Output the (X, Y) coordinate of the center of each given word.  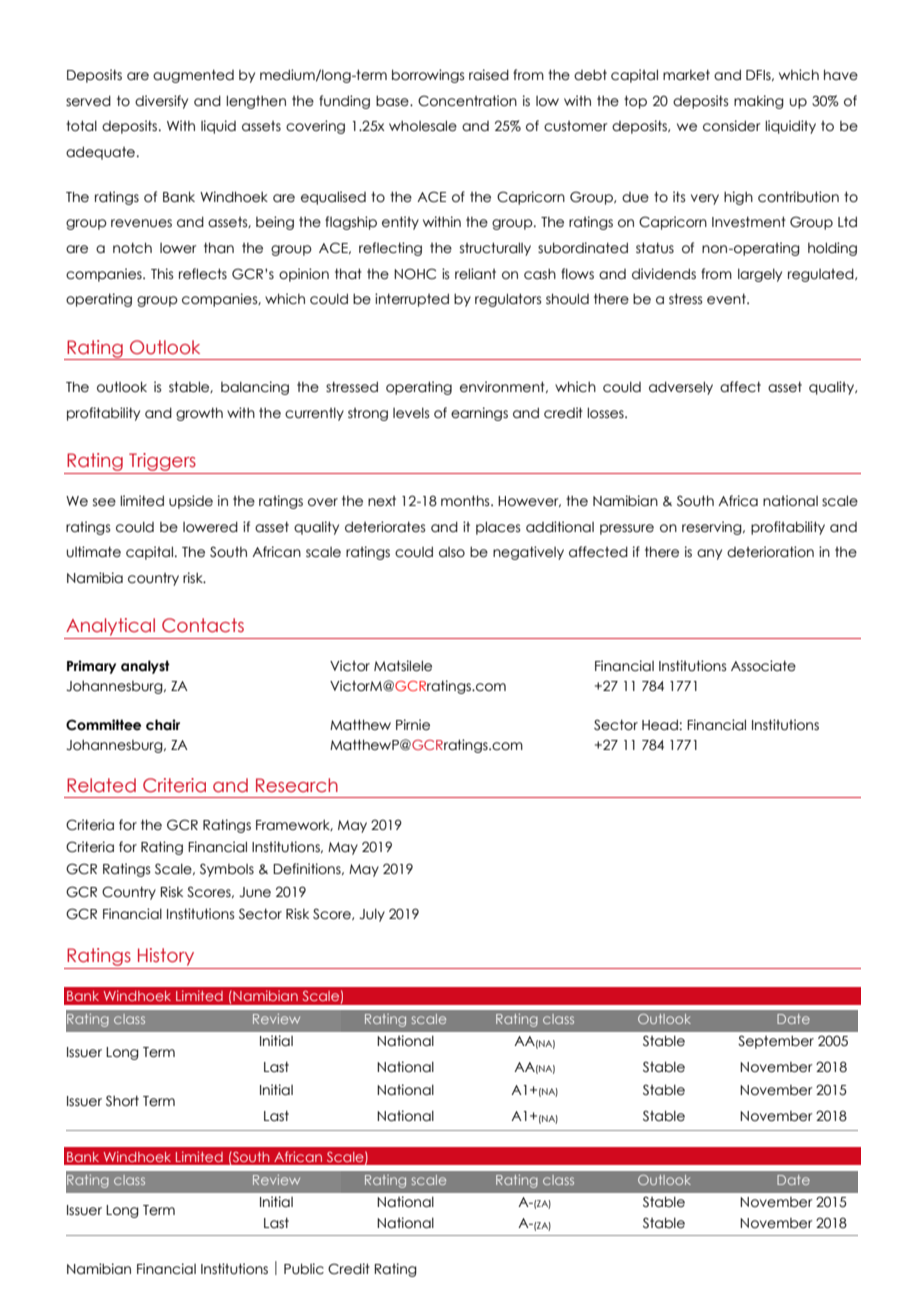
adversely (681, 388)
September (776, 1042)
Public (304, 1269)
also (452, 552)
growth (199, 414)
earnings (479, 414)
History (166, 957)
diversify (161, 102)
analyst (145, 667)
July (372, 915)
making (759, 102)
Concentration (467, 101)
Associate (763, 666)
